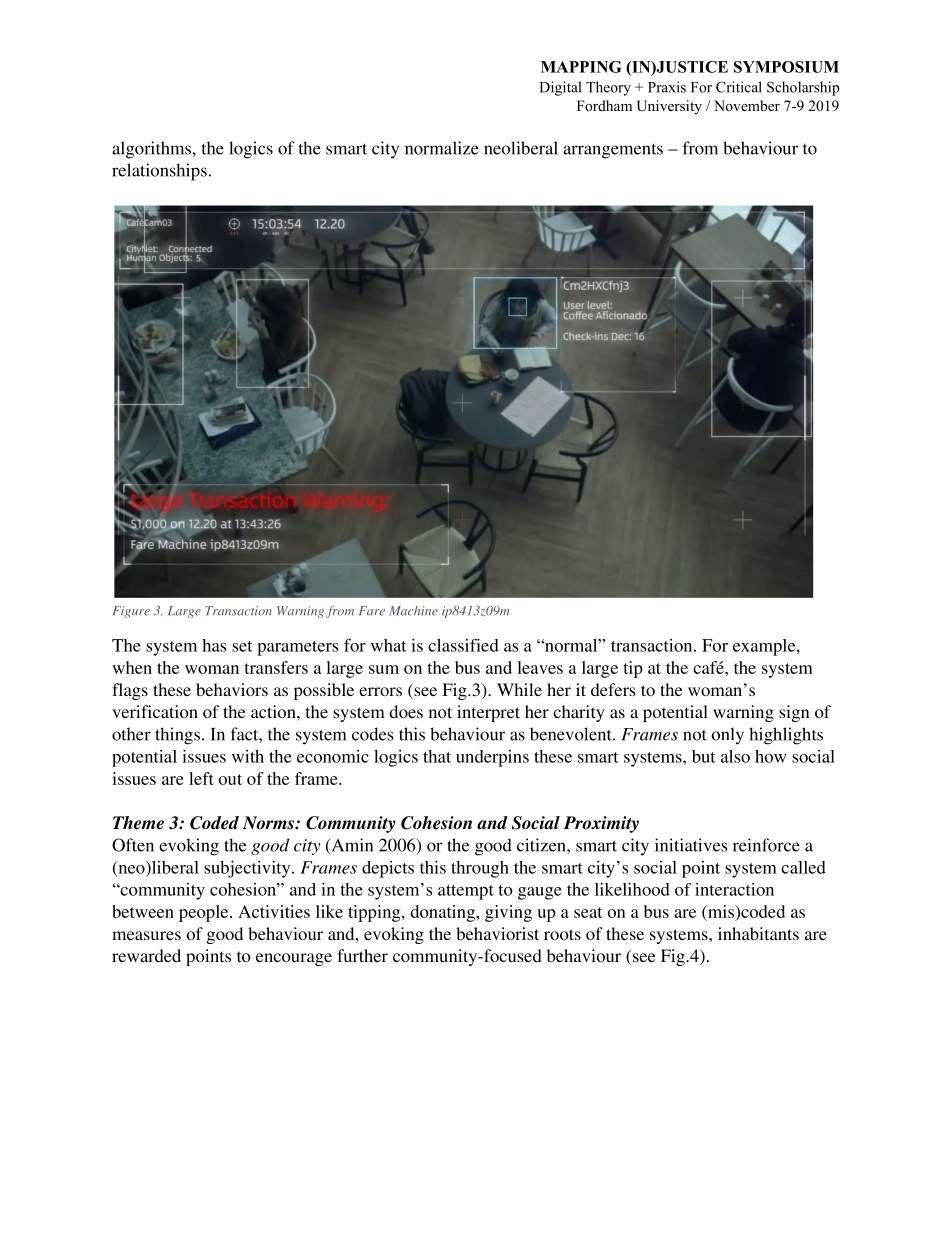 The image size is (952, 1233). I want to click on Digital, so click(560, 88).
